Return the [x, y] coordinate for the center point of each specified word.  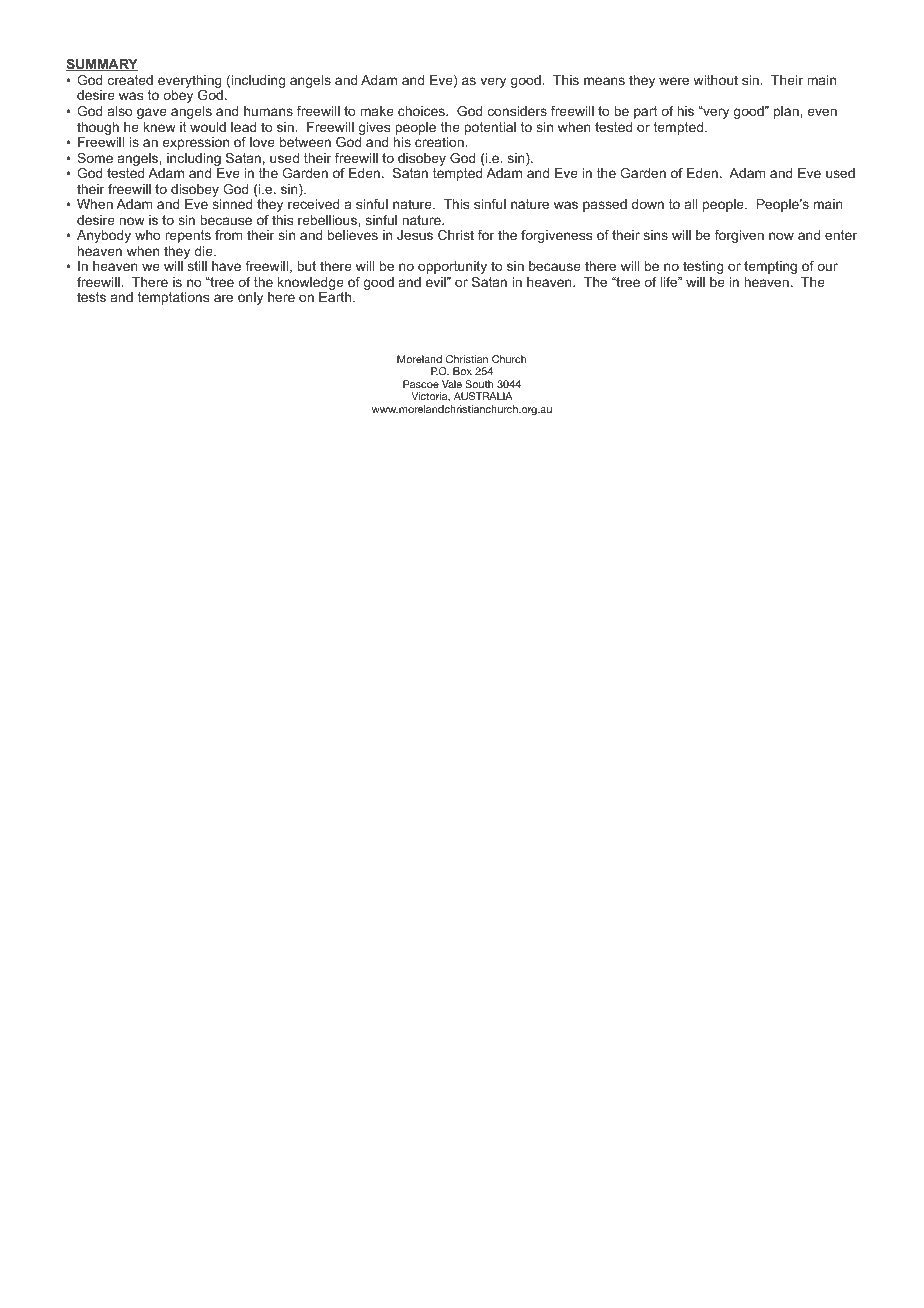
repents [188, 236]
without [715, 80]
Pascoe [421, 384]
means [604, 81]
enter [841, 235]
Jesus [415, 235]
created [130, 80]
